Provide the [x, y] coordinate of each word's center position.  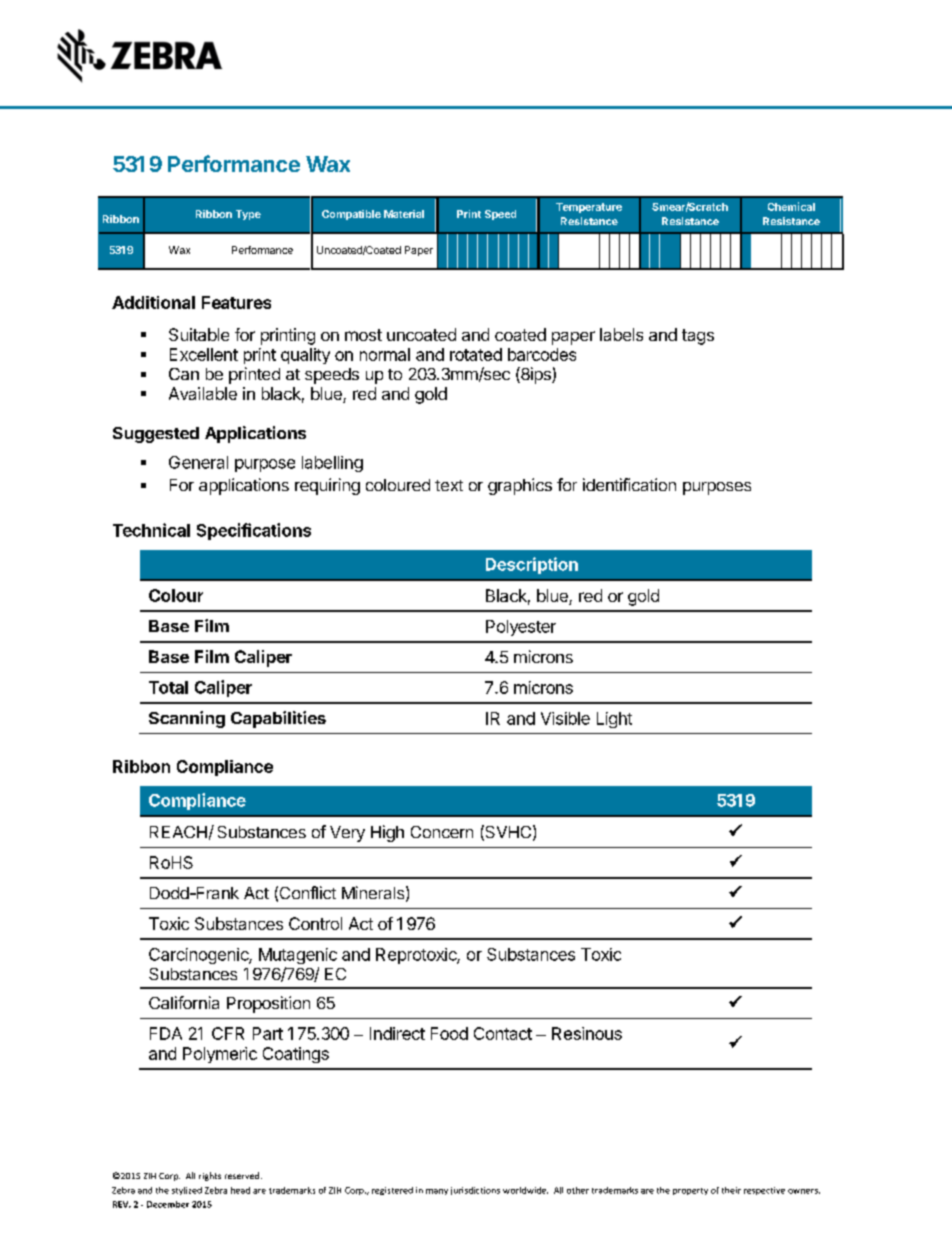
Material [404, 214]
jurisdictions [475, 1191]
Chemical [791, 206]
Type [248, 215]
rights [210, 1176]
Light [614, 720]
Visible [565, 718]
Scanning [187, 719]
